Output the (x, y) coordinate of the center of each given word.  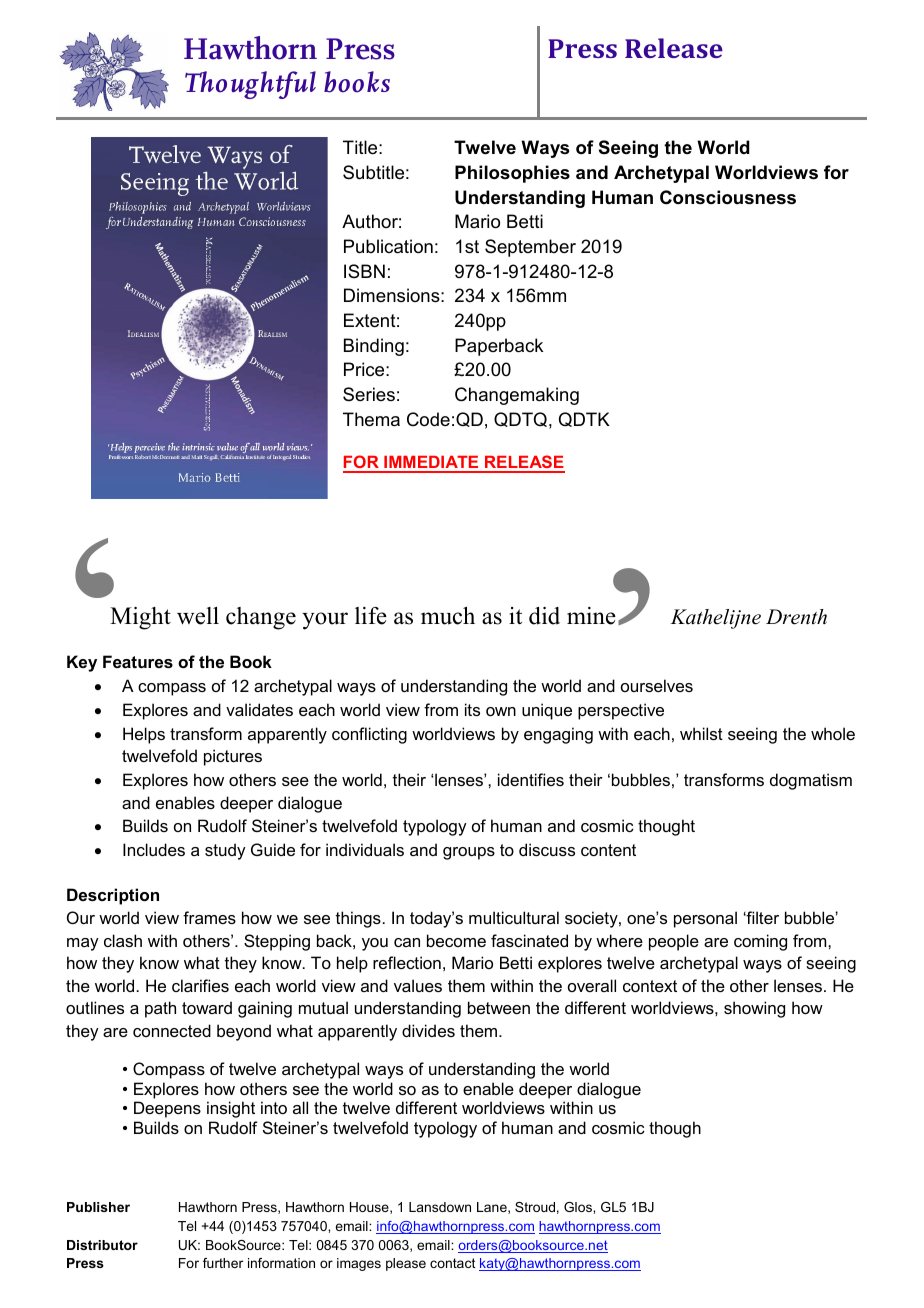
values (418, 985)
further (223, 1263)
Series (369, 394)
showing (754, 1009)
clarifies (200, 985)
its (472, 709)
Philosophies (512, 174)
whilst (701, 733)
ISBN (364, 271)
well (198, 616)
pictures (233, 757)
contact (452, 1263)
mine (591, 616)
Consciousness (728, 197)
